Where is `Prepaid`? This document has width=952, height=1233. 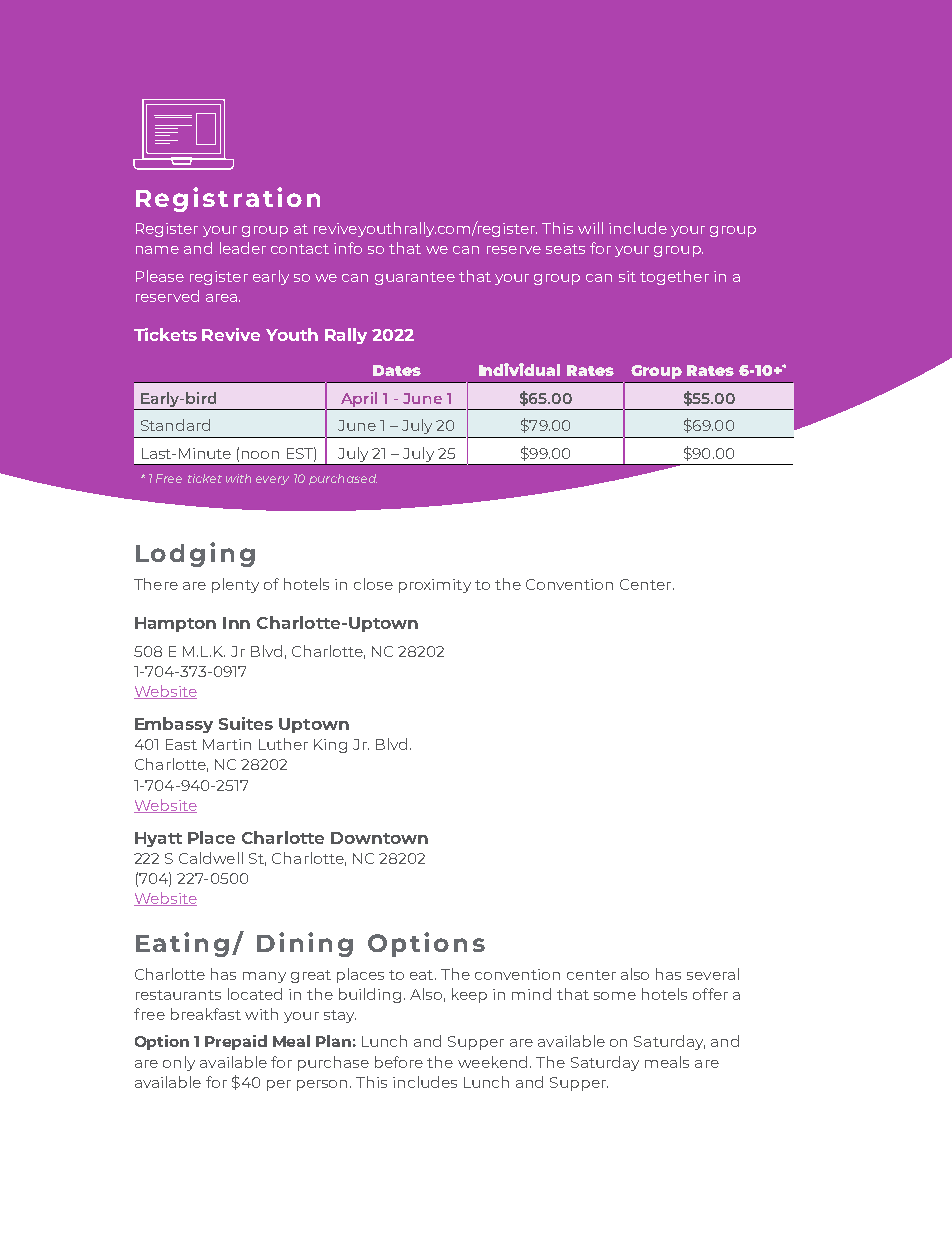 Prepaid is located at coordinates (236, 1042).
